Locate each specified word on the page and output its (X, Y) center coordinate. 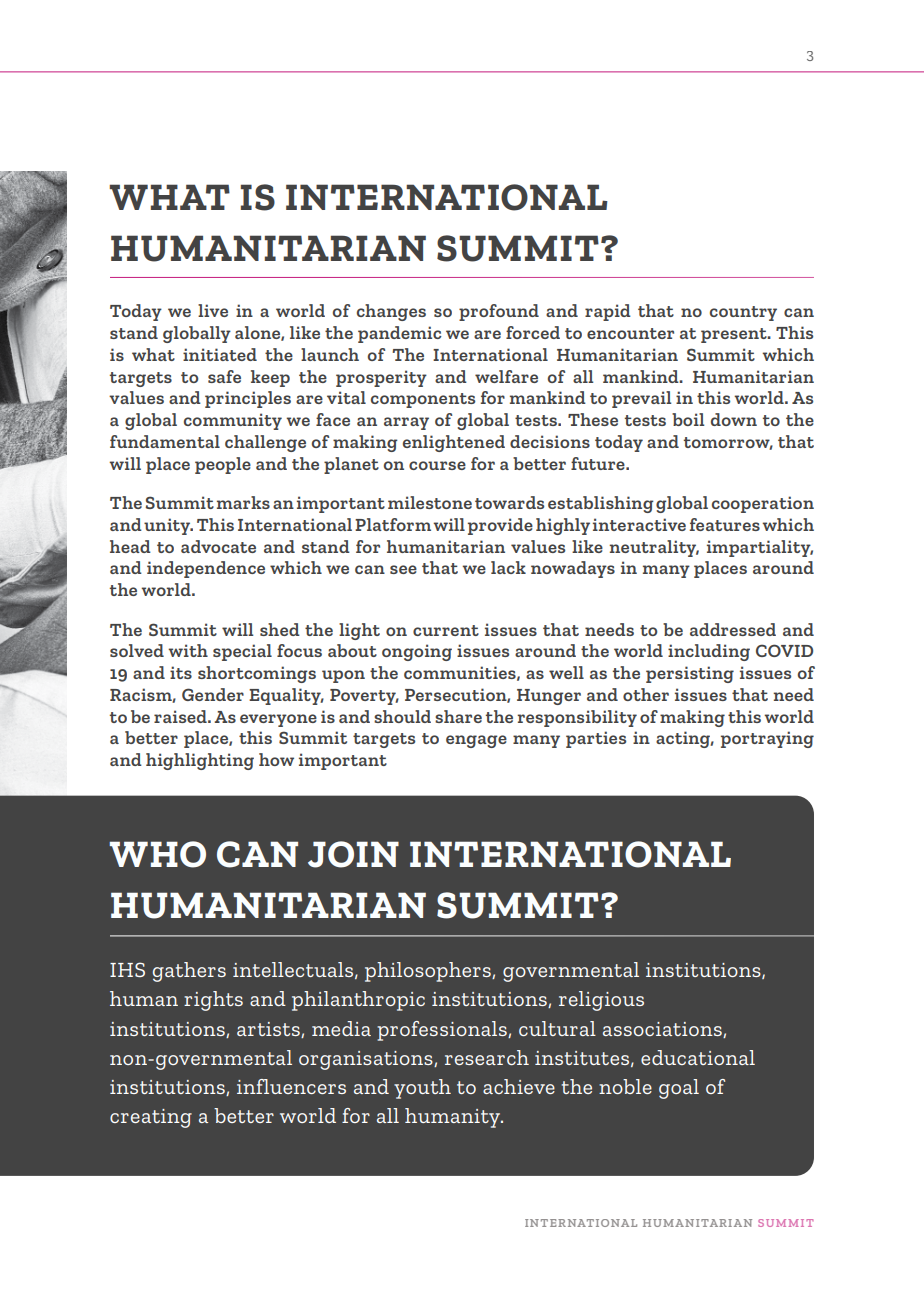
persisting (690, 674)
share (458, 716)
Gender (213, 694)
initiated (220, 354)
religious (601, 1001)
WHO (158, 854)
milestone (430, 502)
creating (151, 1118)
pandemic (400, 334)
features (725, 524)
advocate (218, 546)
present (735, 335)
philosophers (429, 972)
